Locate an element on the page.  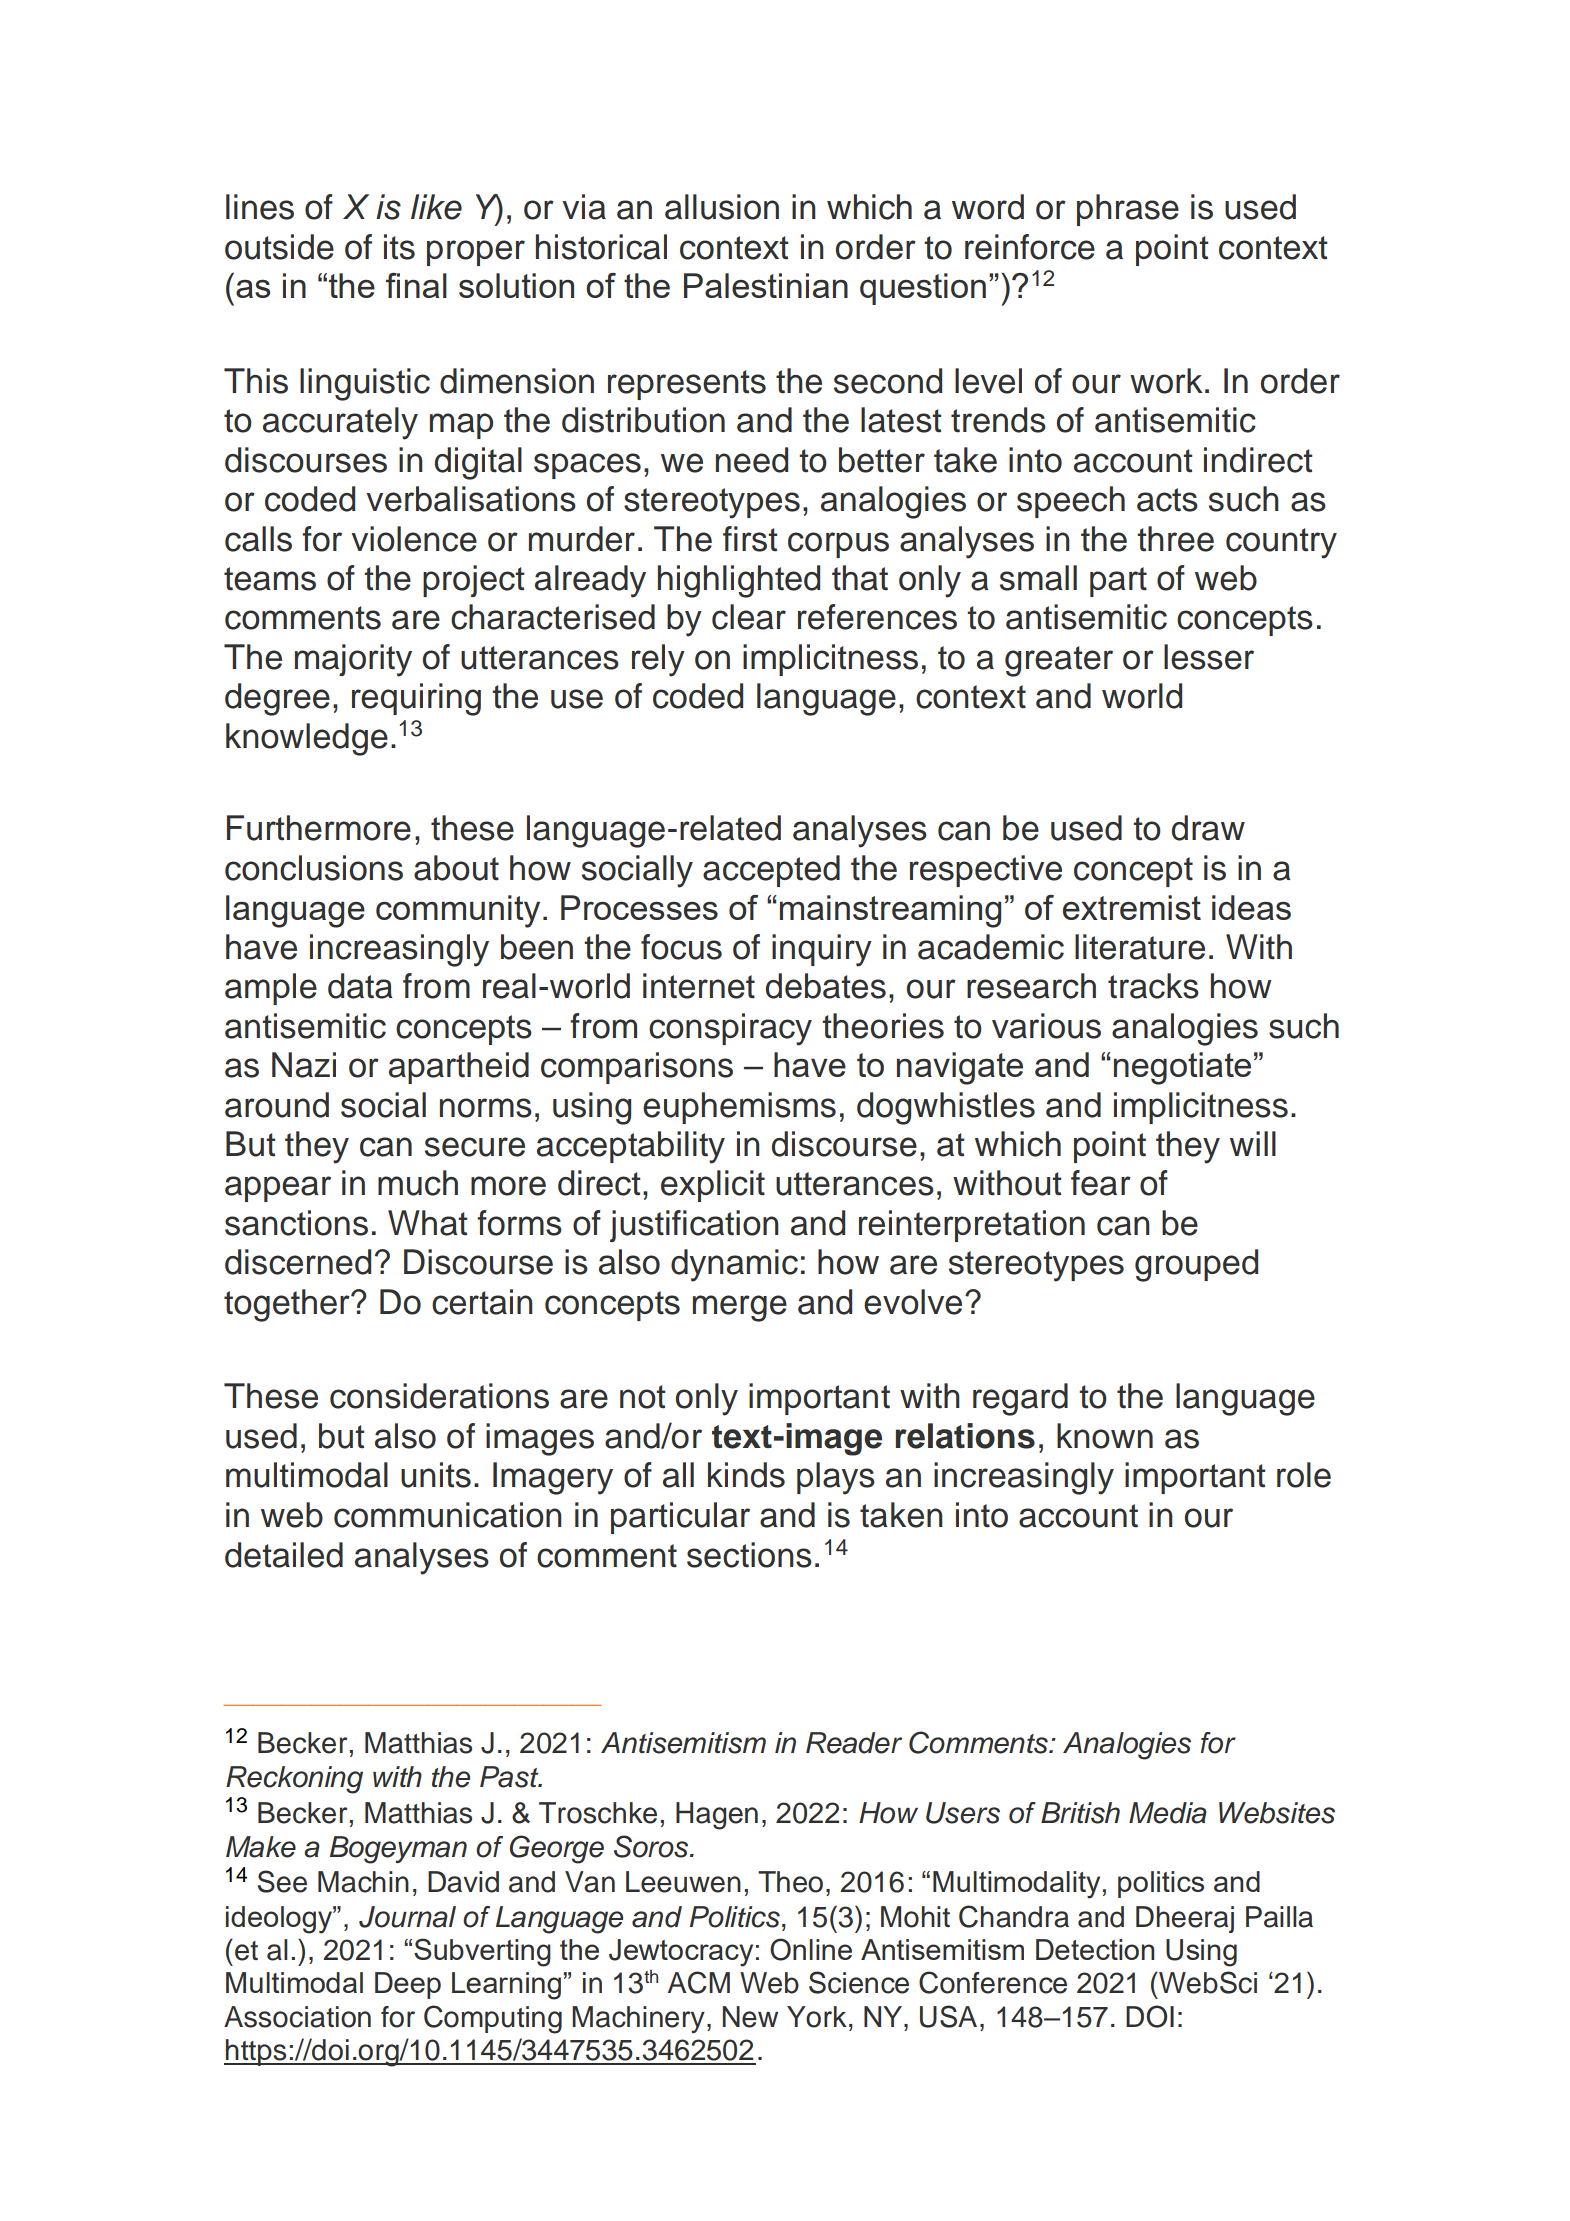
Dheeraj is located at coordinates (1185, 1919).
